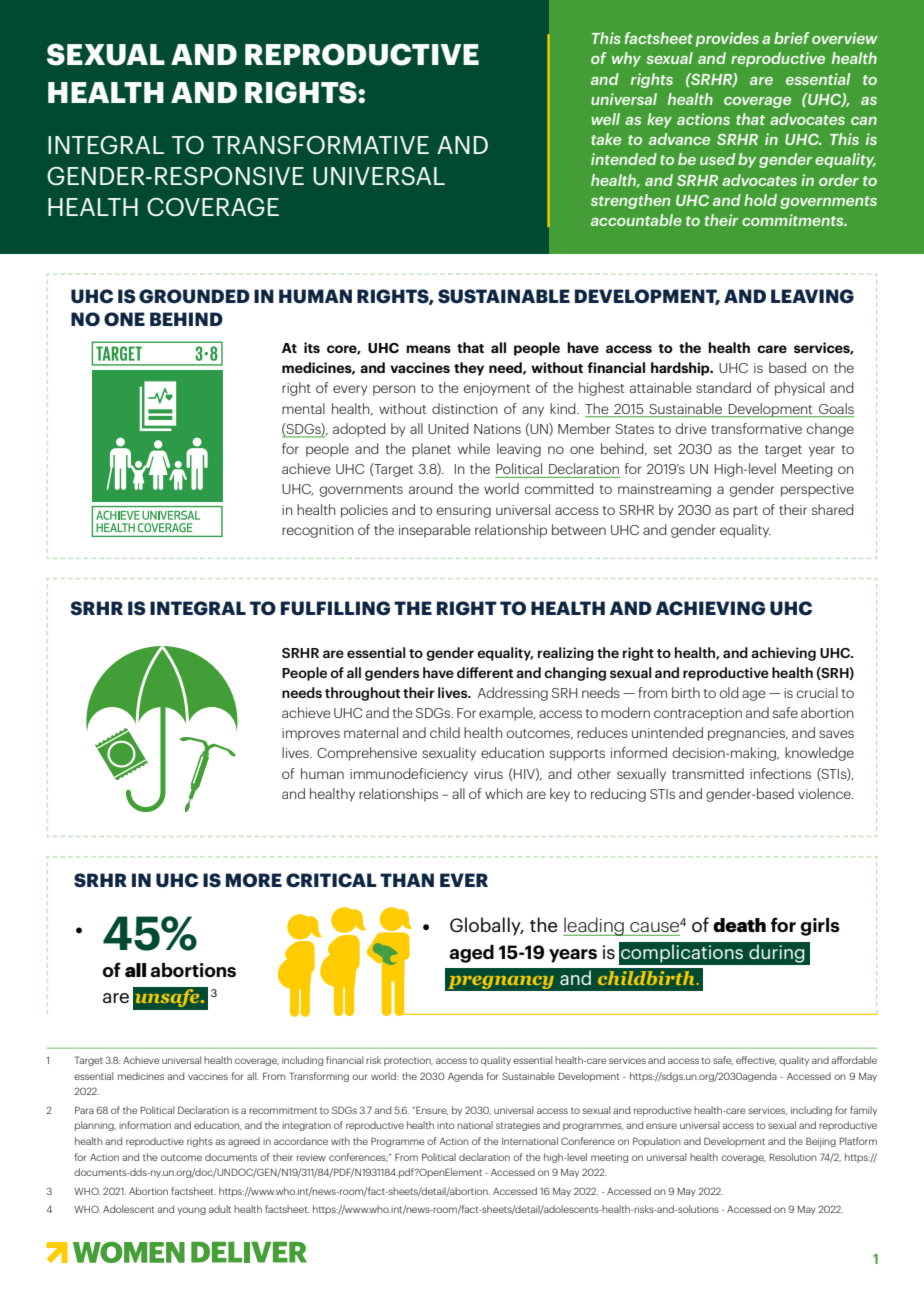 The image size is (924, 1308). Describe the element at coordinates (474, 448) in the screenshot. I see `while` at that location.
